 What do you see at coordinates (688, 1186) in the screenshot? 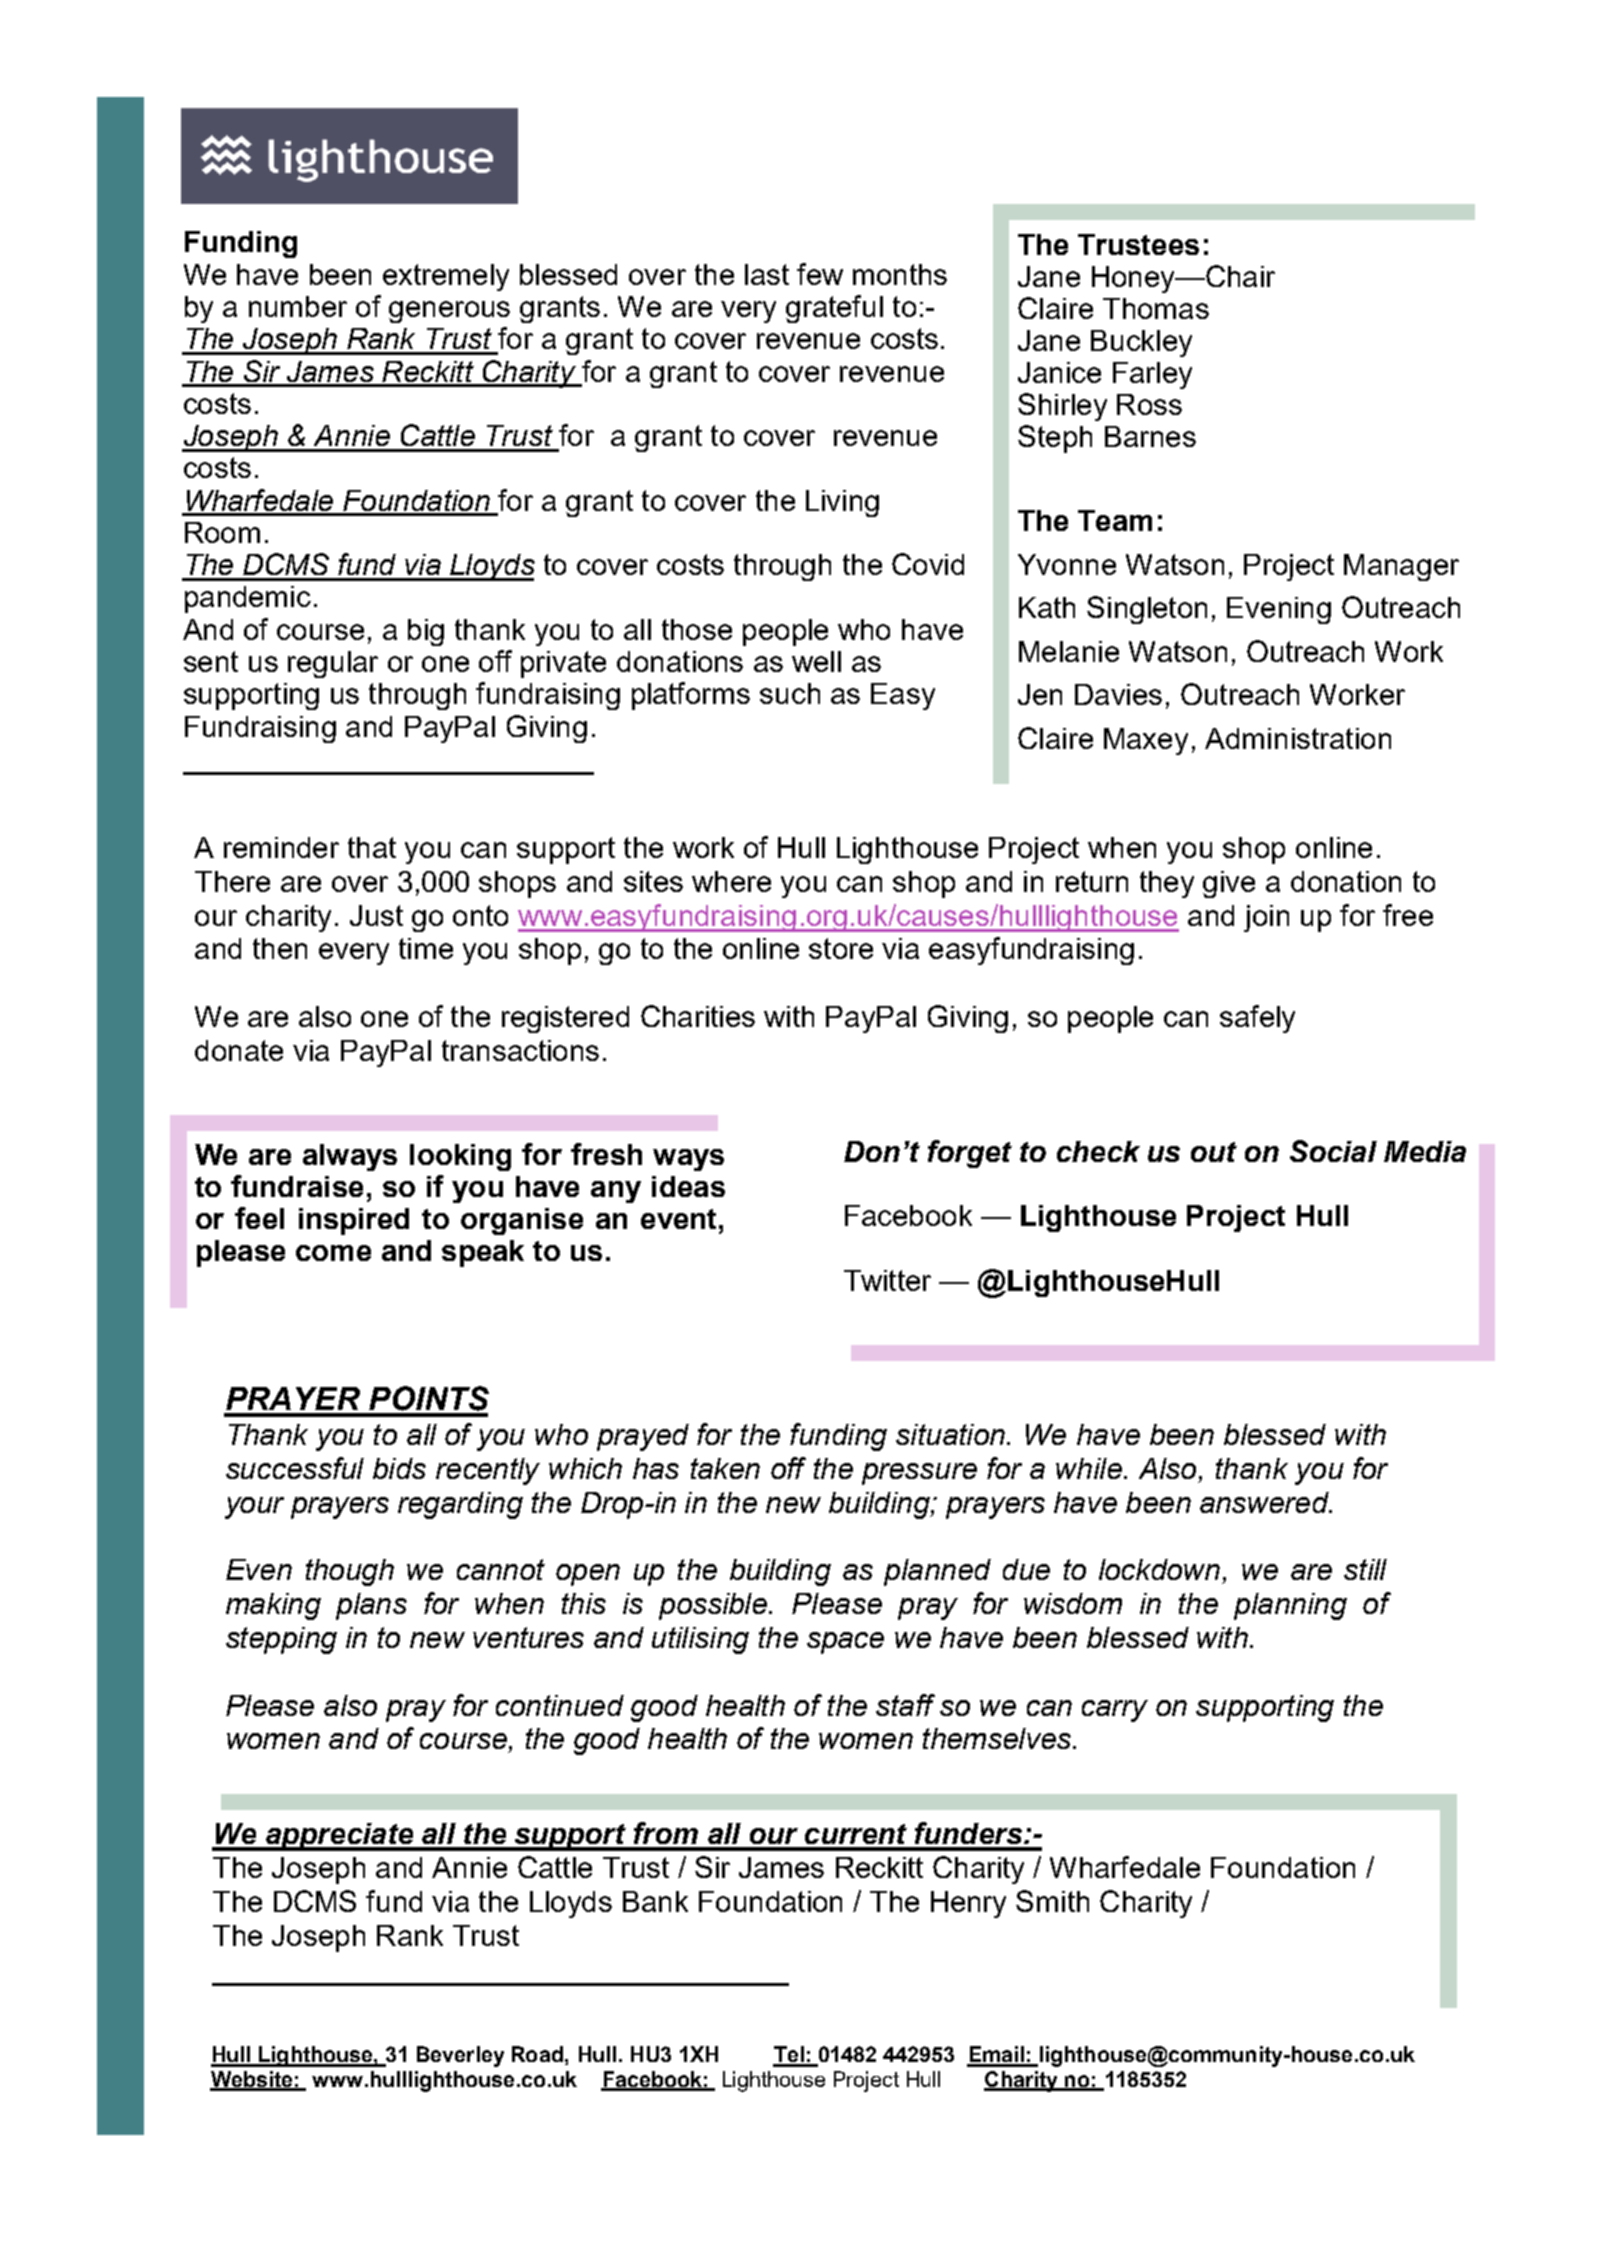
I see `ideas` at bounding box center [688, 1186].
